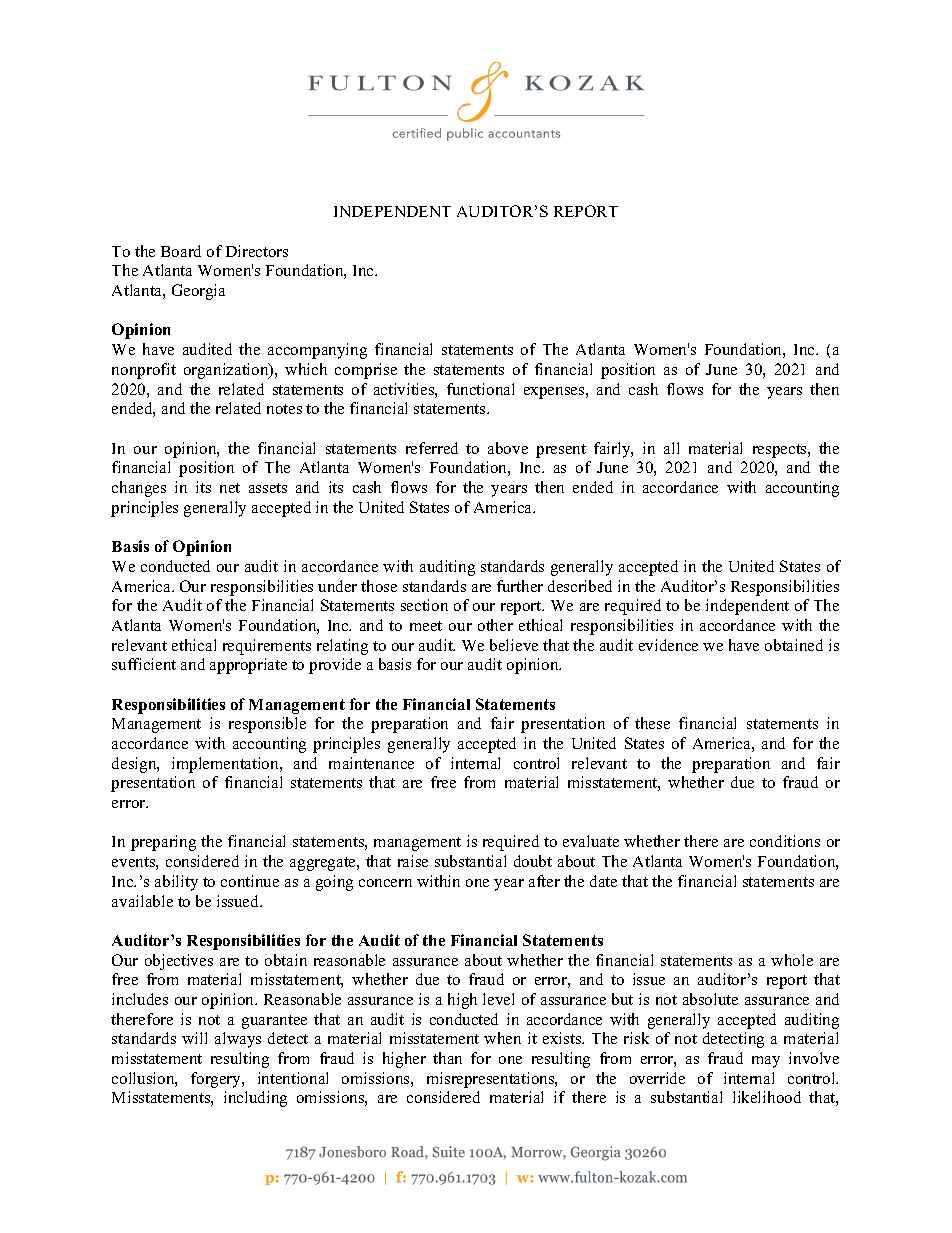 This screenshot has width=952, height=1233. Describe the element at coordinates (792, 960) in the screenshot. I see `whole` at that location.
